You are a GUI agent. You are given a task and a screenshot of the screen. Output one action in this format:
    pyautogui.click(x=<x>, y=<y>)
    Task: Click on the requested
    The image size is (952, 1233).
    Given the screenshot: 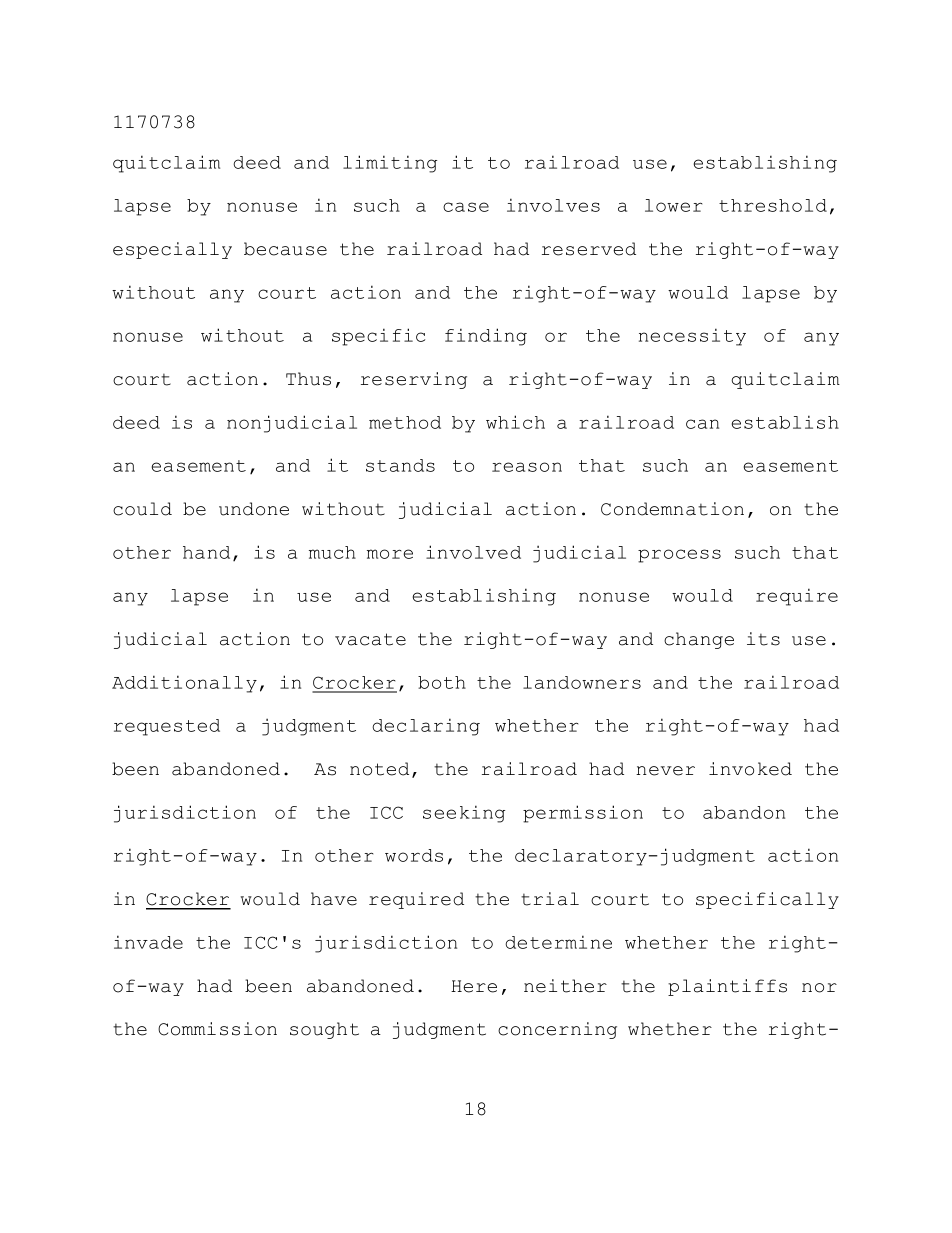 What is the action you would take?
    pyautogui.click(x=167, y=727)
